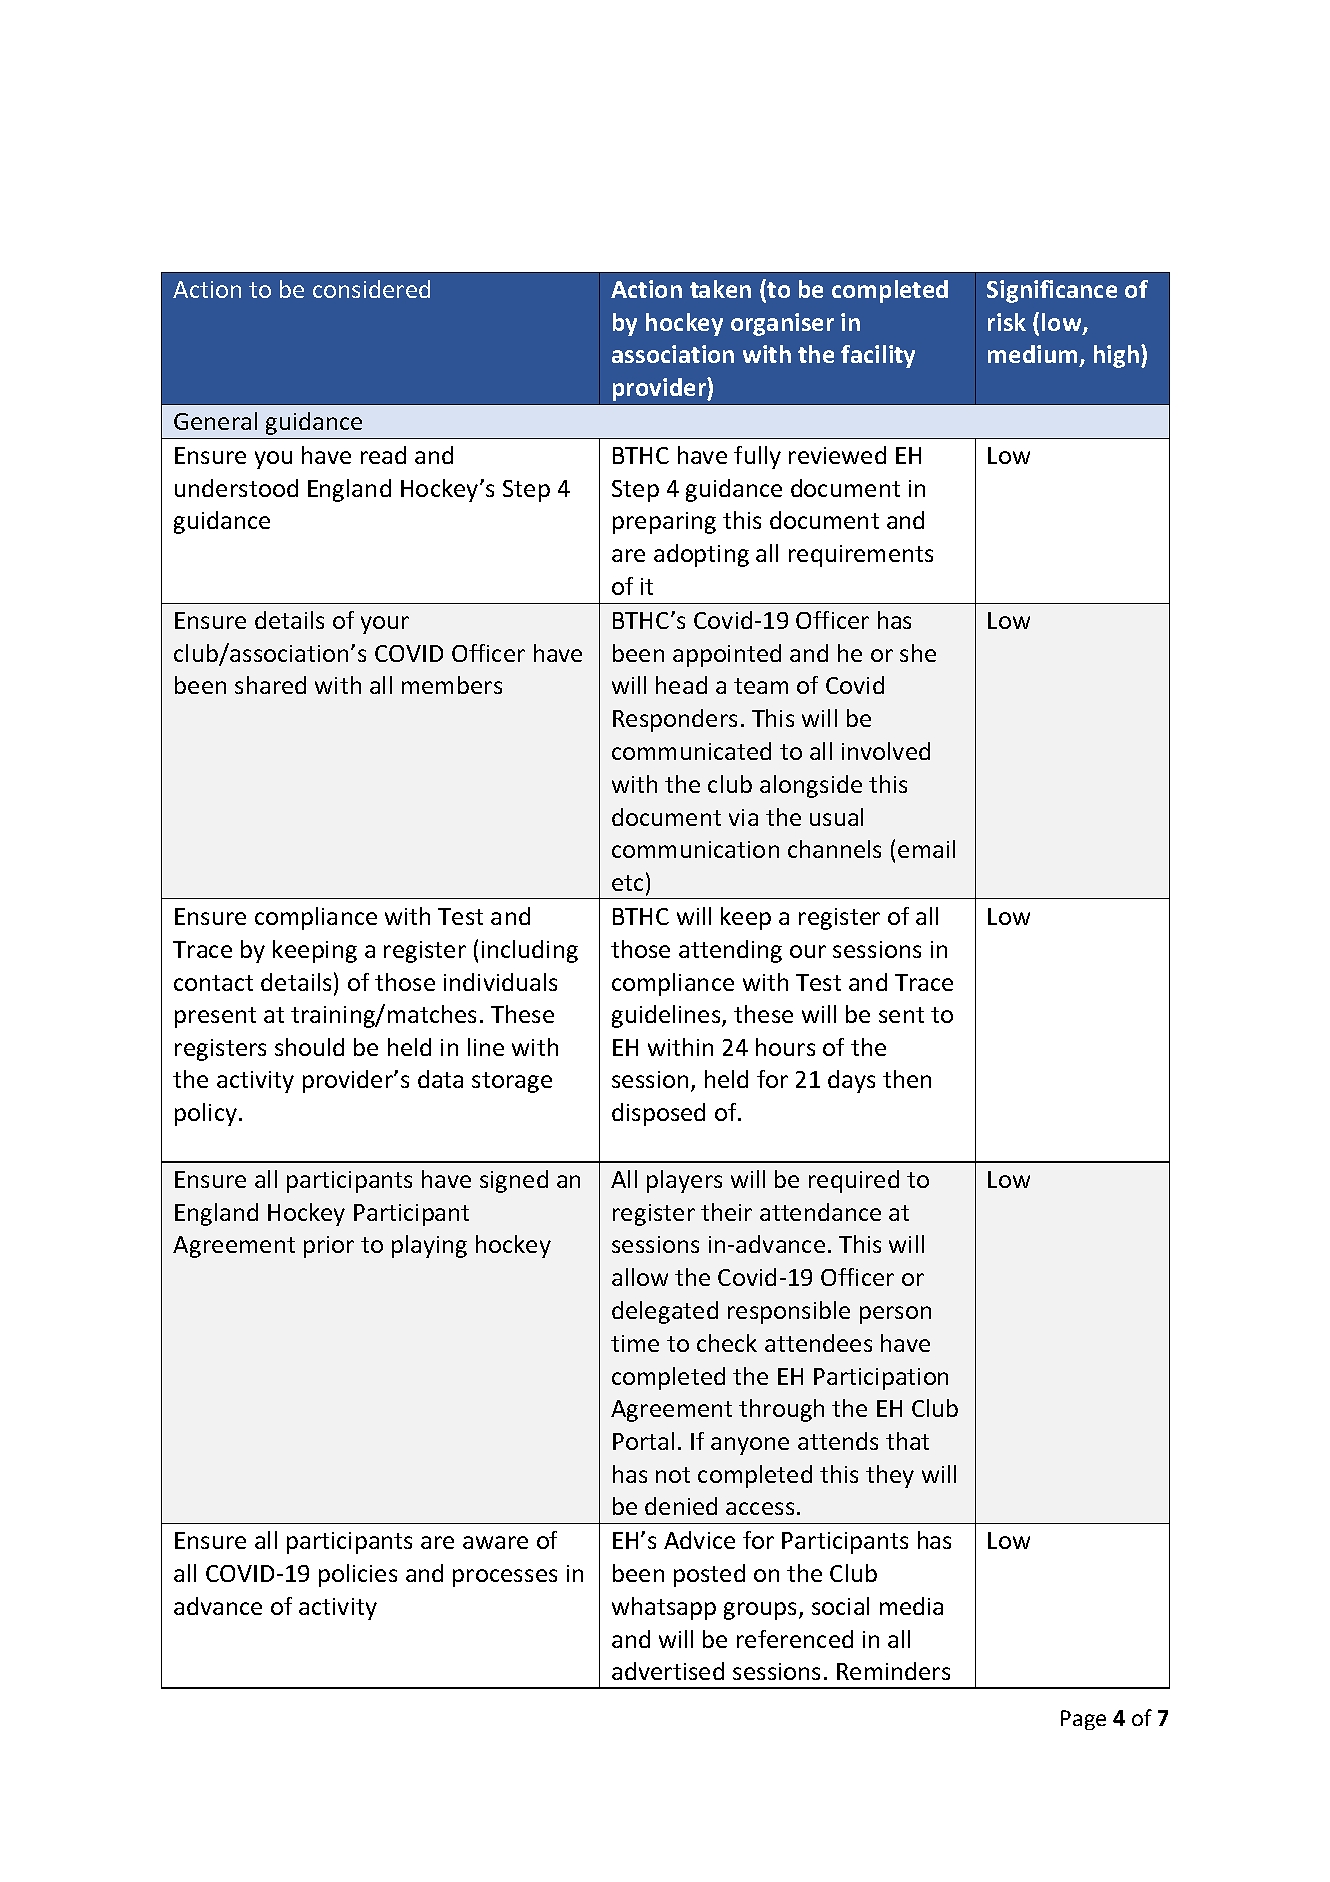  What do you see at coordinates (720, 289) in the screenshot?
I see `taken` at bounding box center [720, 289].
